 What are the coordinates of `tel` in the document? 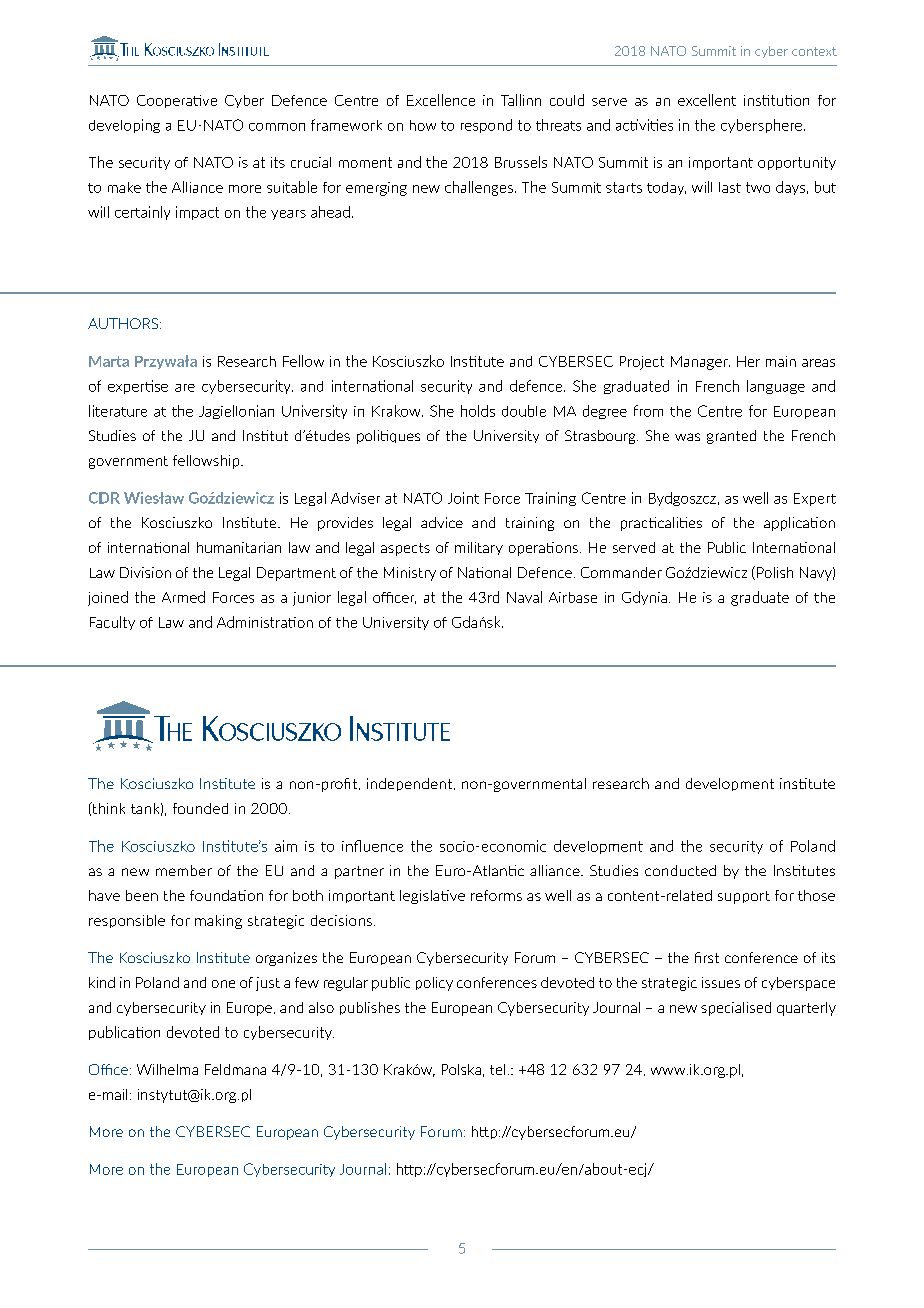 It's located at (497, 1069).
